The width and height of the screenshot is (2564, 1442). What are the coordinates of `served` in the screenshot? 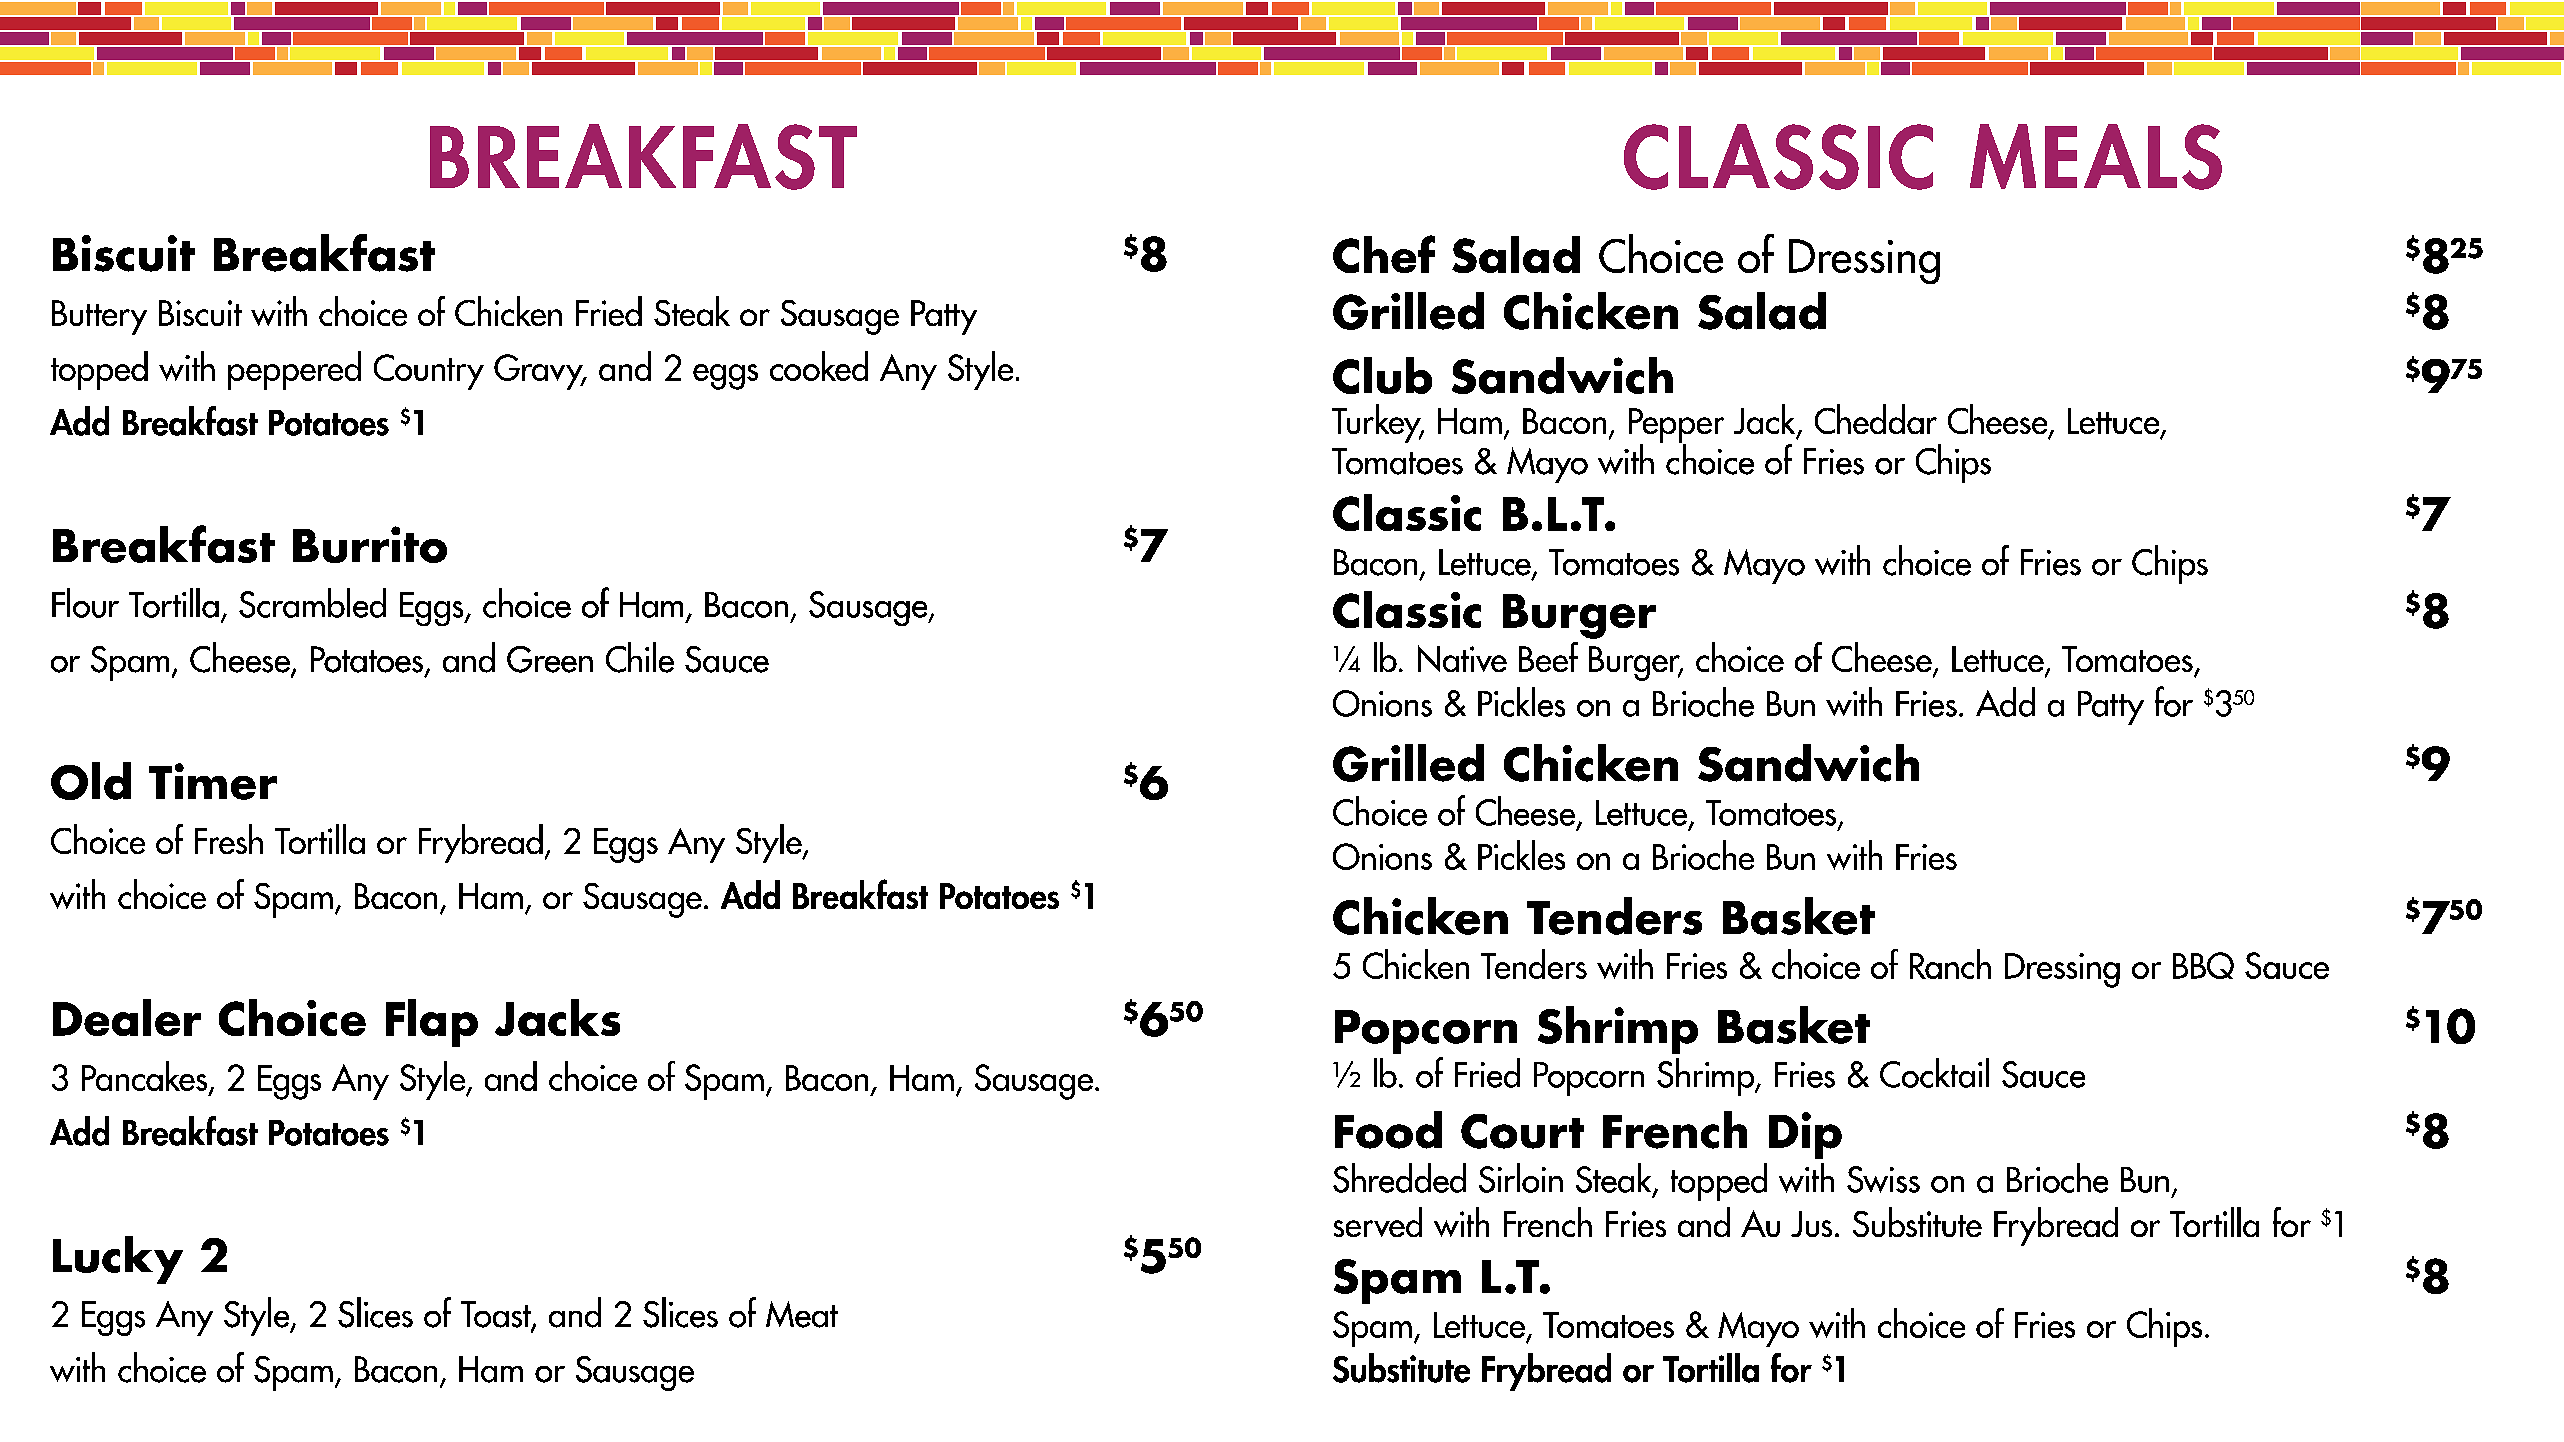 It's located at (1378, 1222).
